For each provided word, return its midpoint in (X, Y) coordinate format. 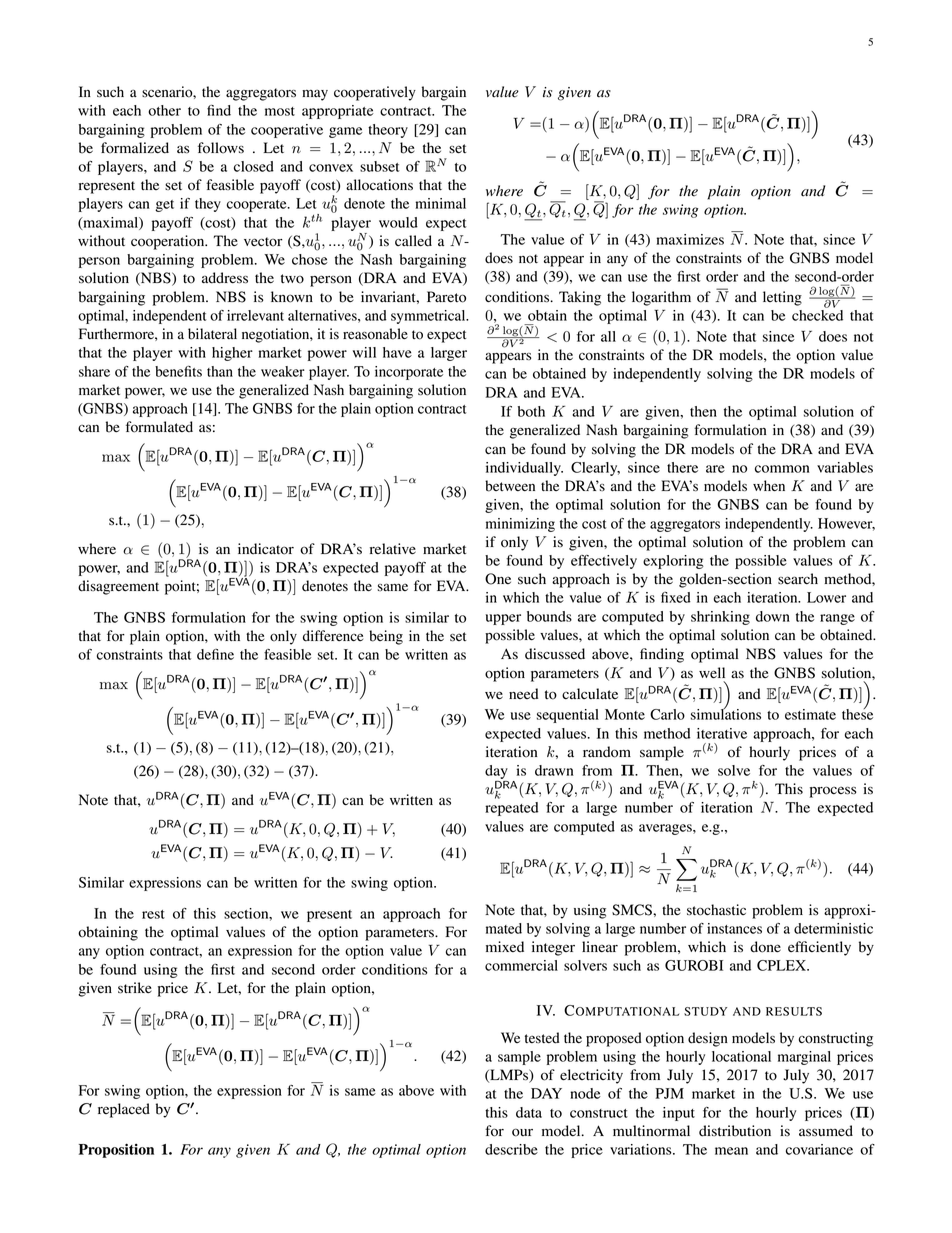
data (529, 1112)
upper (503, 619)
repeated (511, 809)
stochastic (716, 910)
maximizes (690, 239)
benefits (178, 371)
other (164, 110)
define (215, 654)
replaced (124, 1110)
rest (153, 914)
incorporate (409, 373)
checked (817, 315)
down (773, 616)
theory (388, 131)
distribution (735, 1131)
